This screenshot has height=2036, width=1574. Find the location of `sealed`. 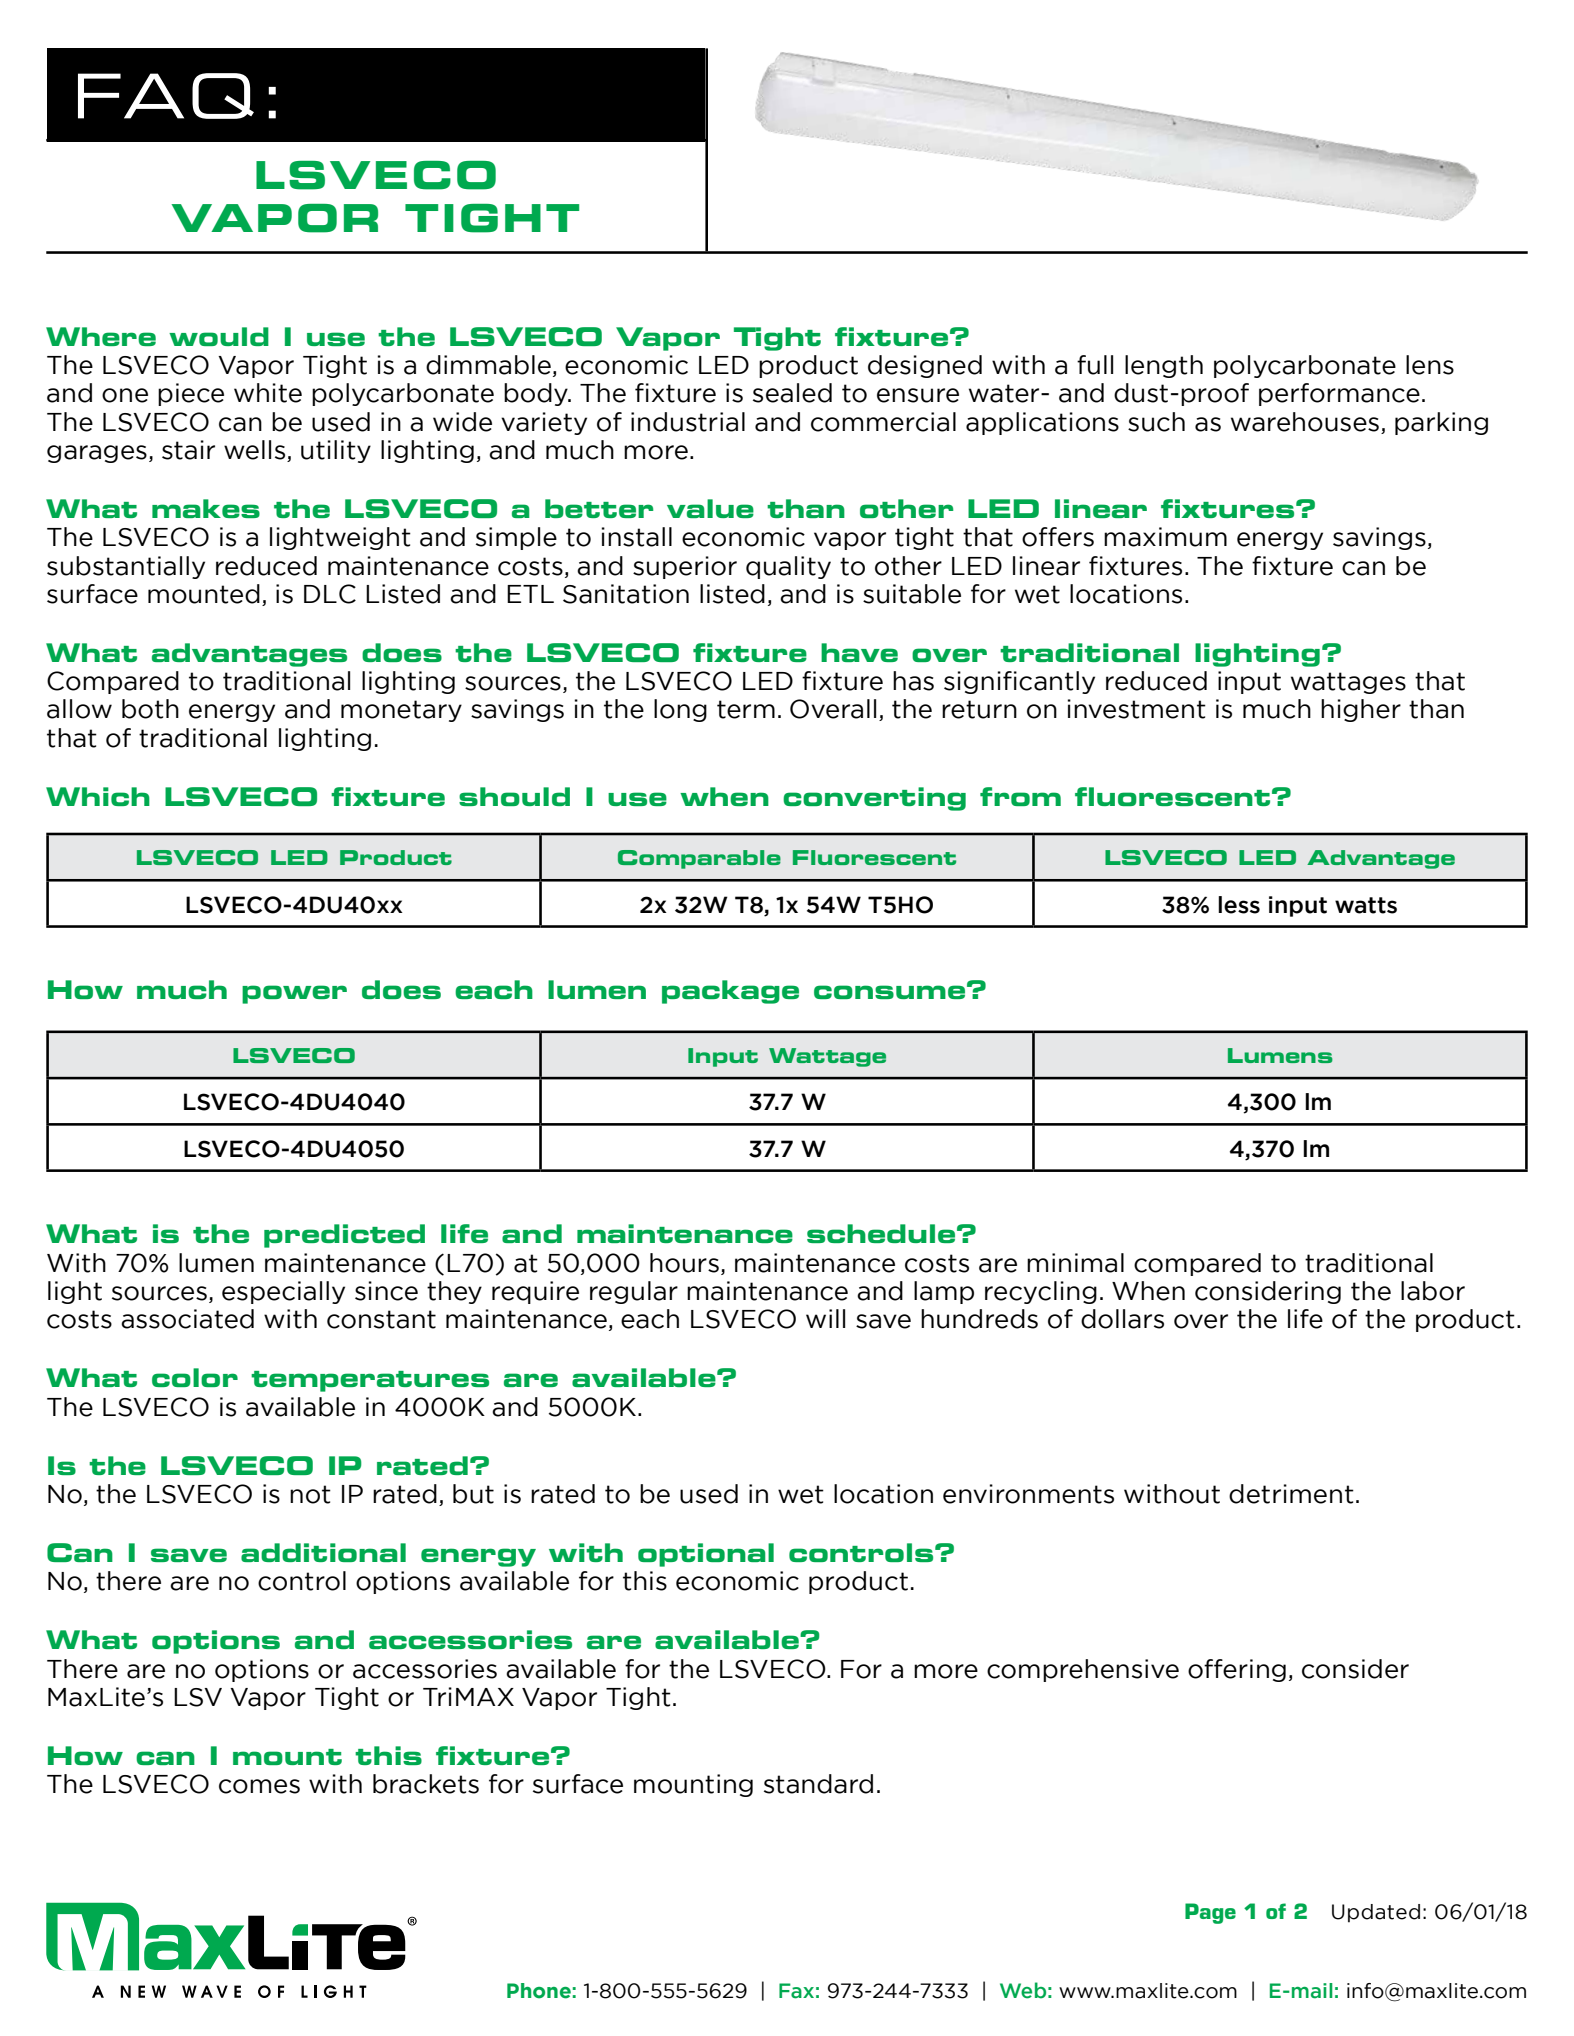

sealed is located at coordinates (792, 393).
